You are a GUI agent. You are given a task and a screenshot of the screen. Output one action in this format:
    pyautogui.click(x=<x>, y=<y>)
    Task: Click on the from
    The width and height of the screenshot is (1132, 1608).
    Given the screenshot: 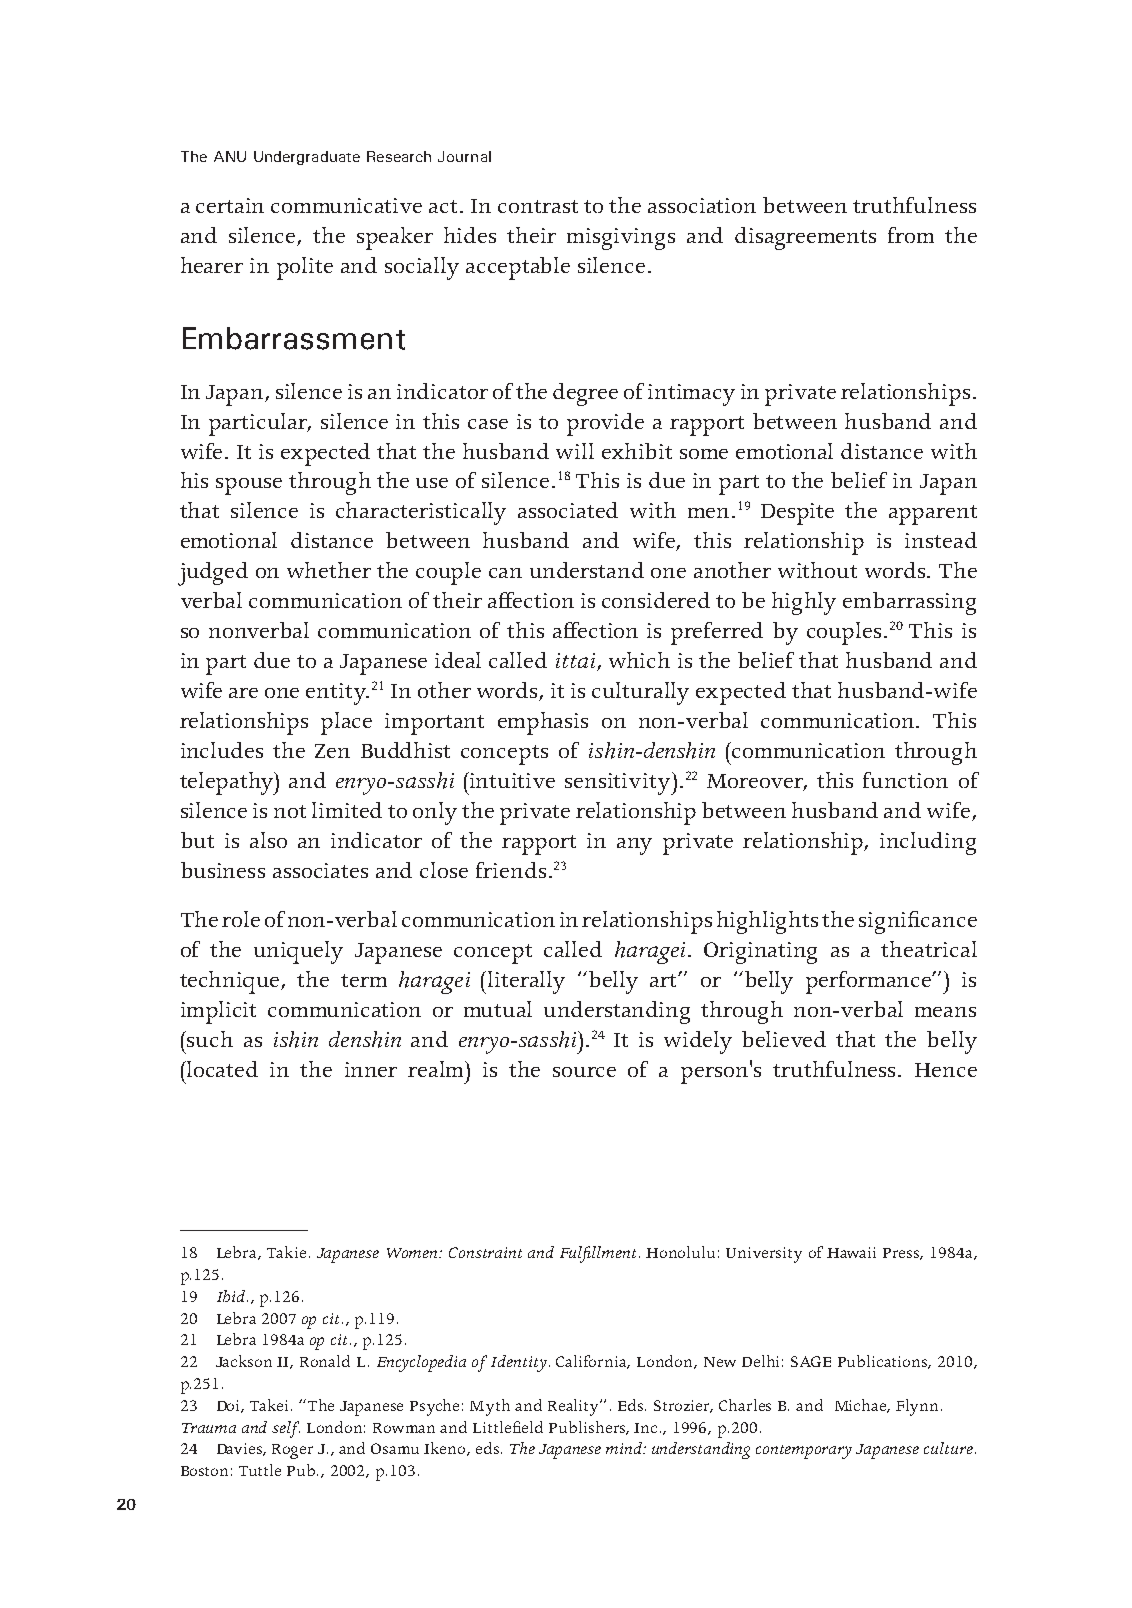 What is the action you would take?
    pyautogui.click(x=911, y=235)
